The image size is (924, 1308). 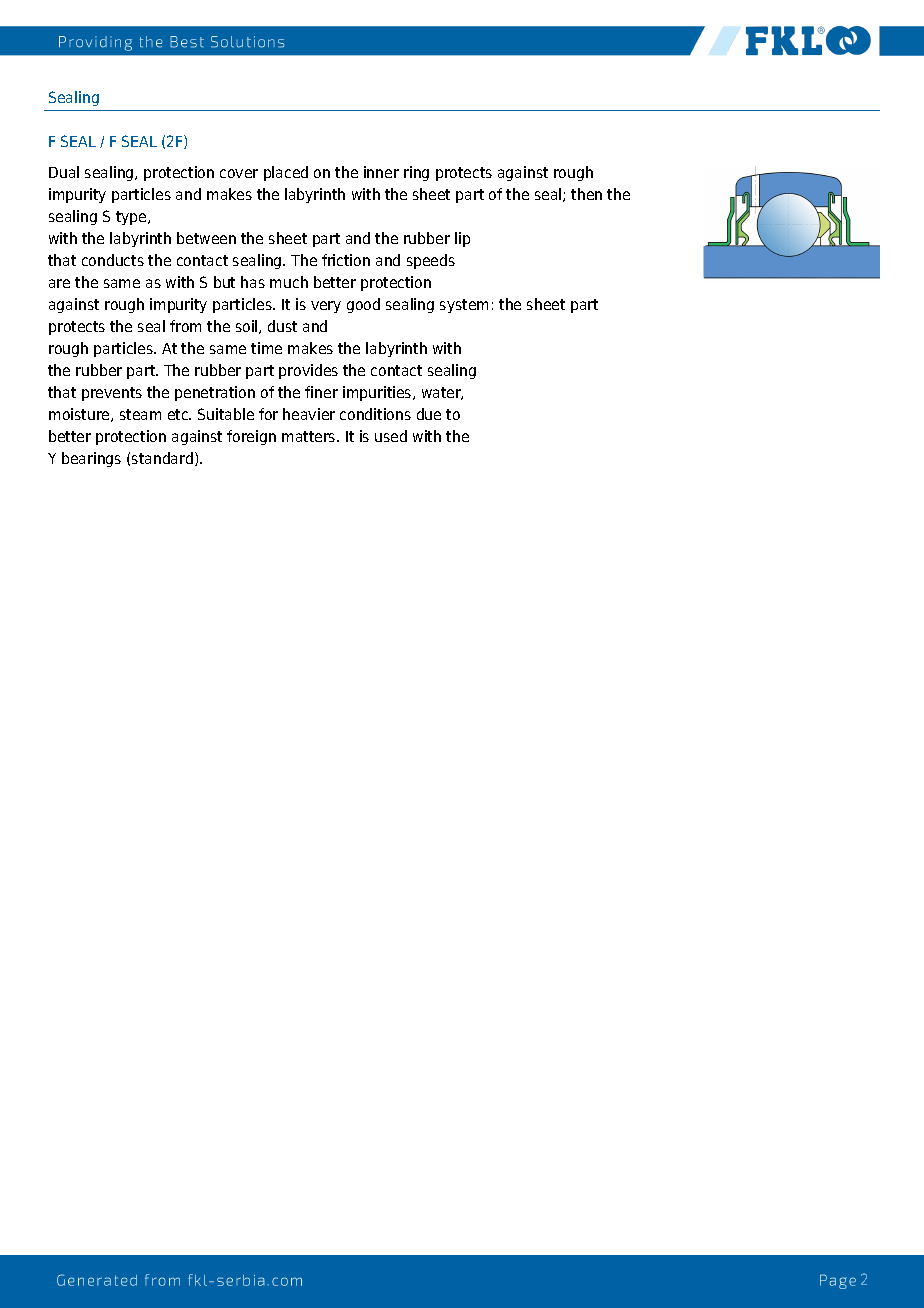 What do you see at coordinates (321, 392) in the screenshot?
I see `finer` at bounding box center [321, 392].
